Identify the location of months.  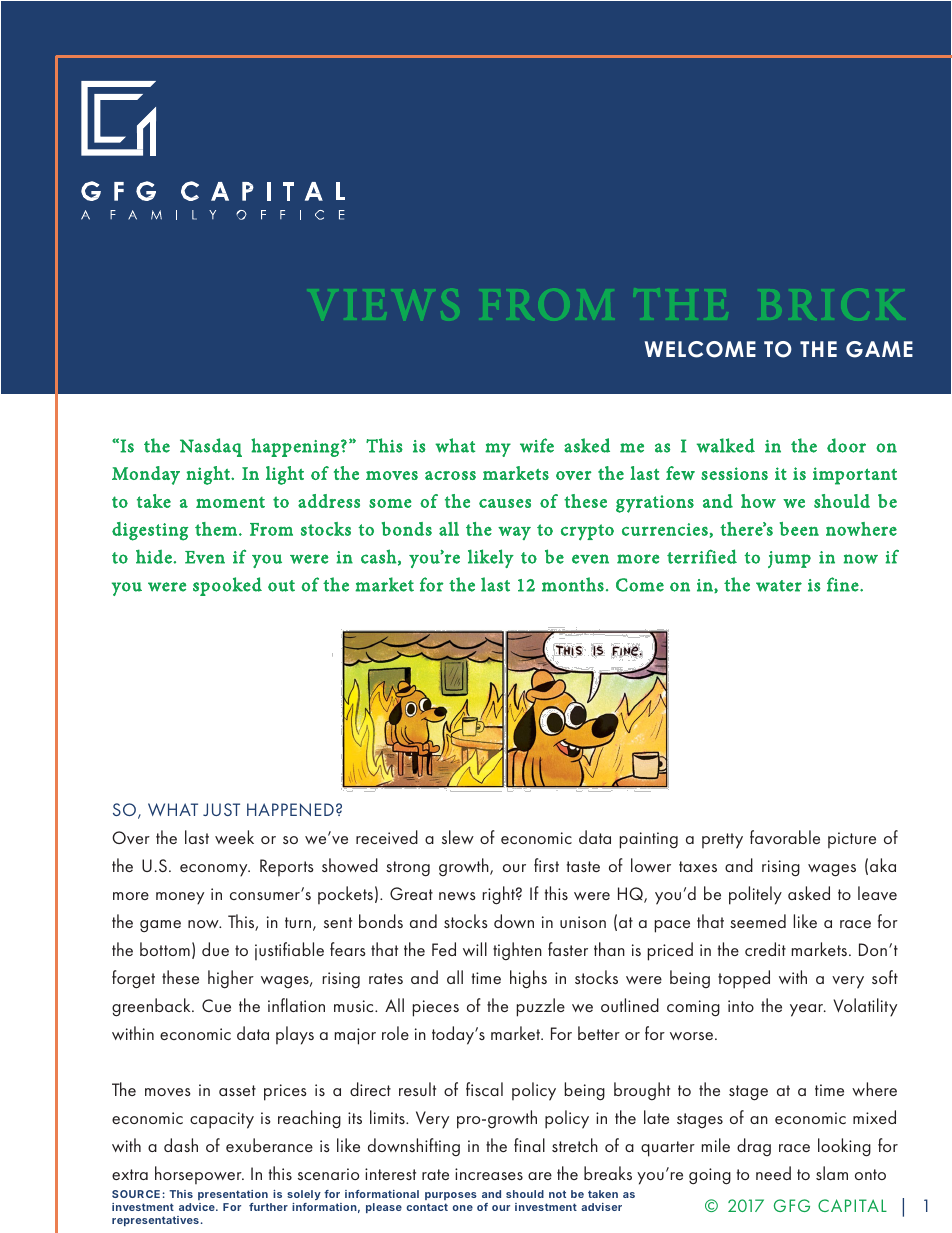
(573, 584).
